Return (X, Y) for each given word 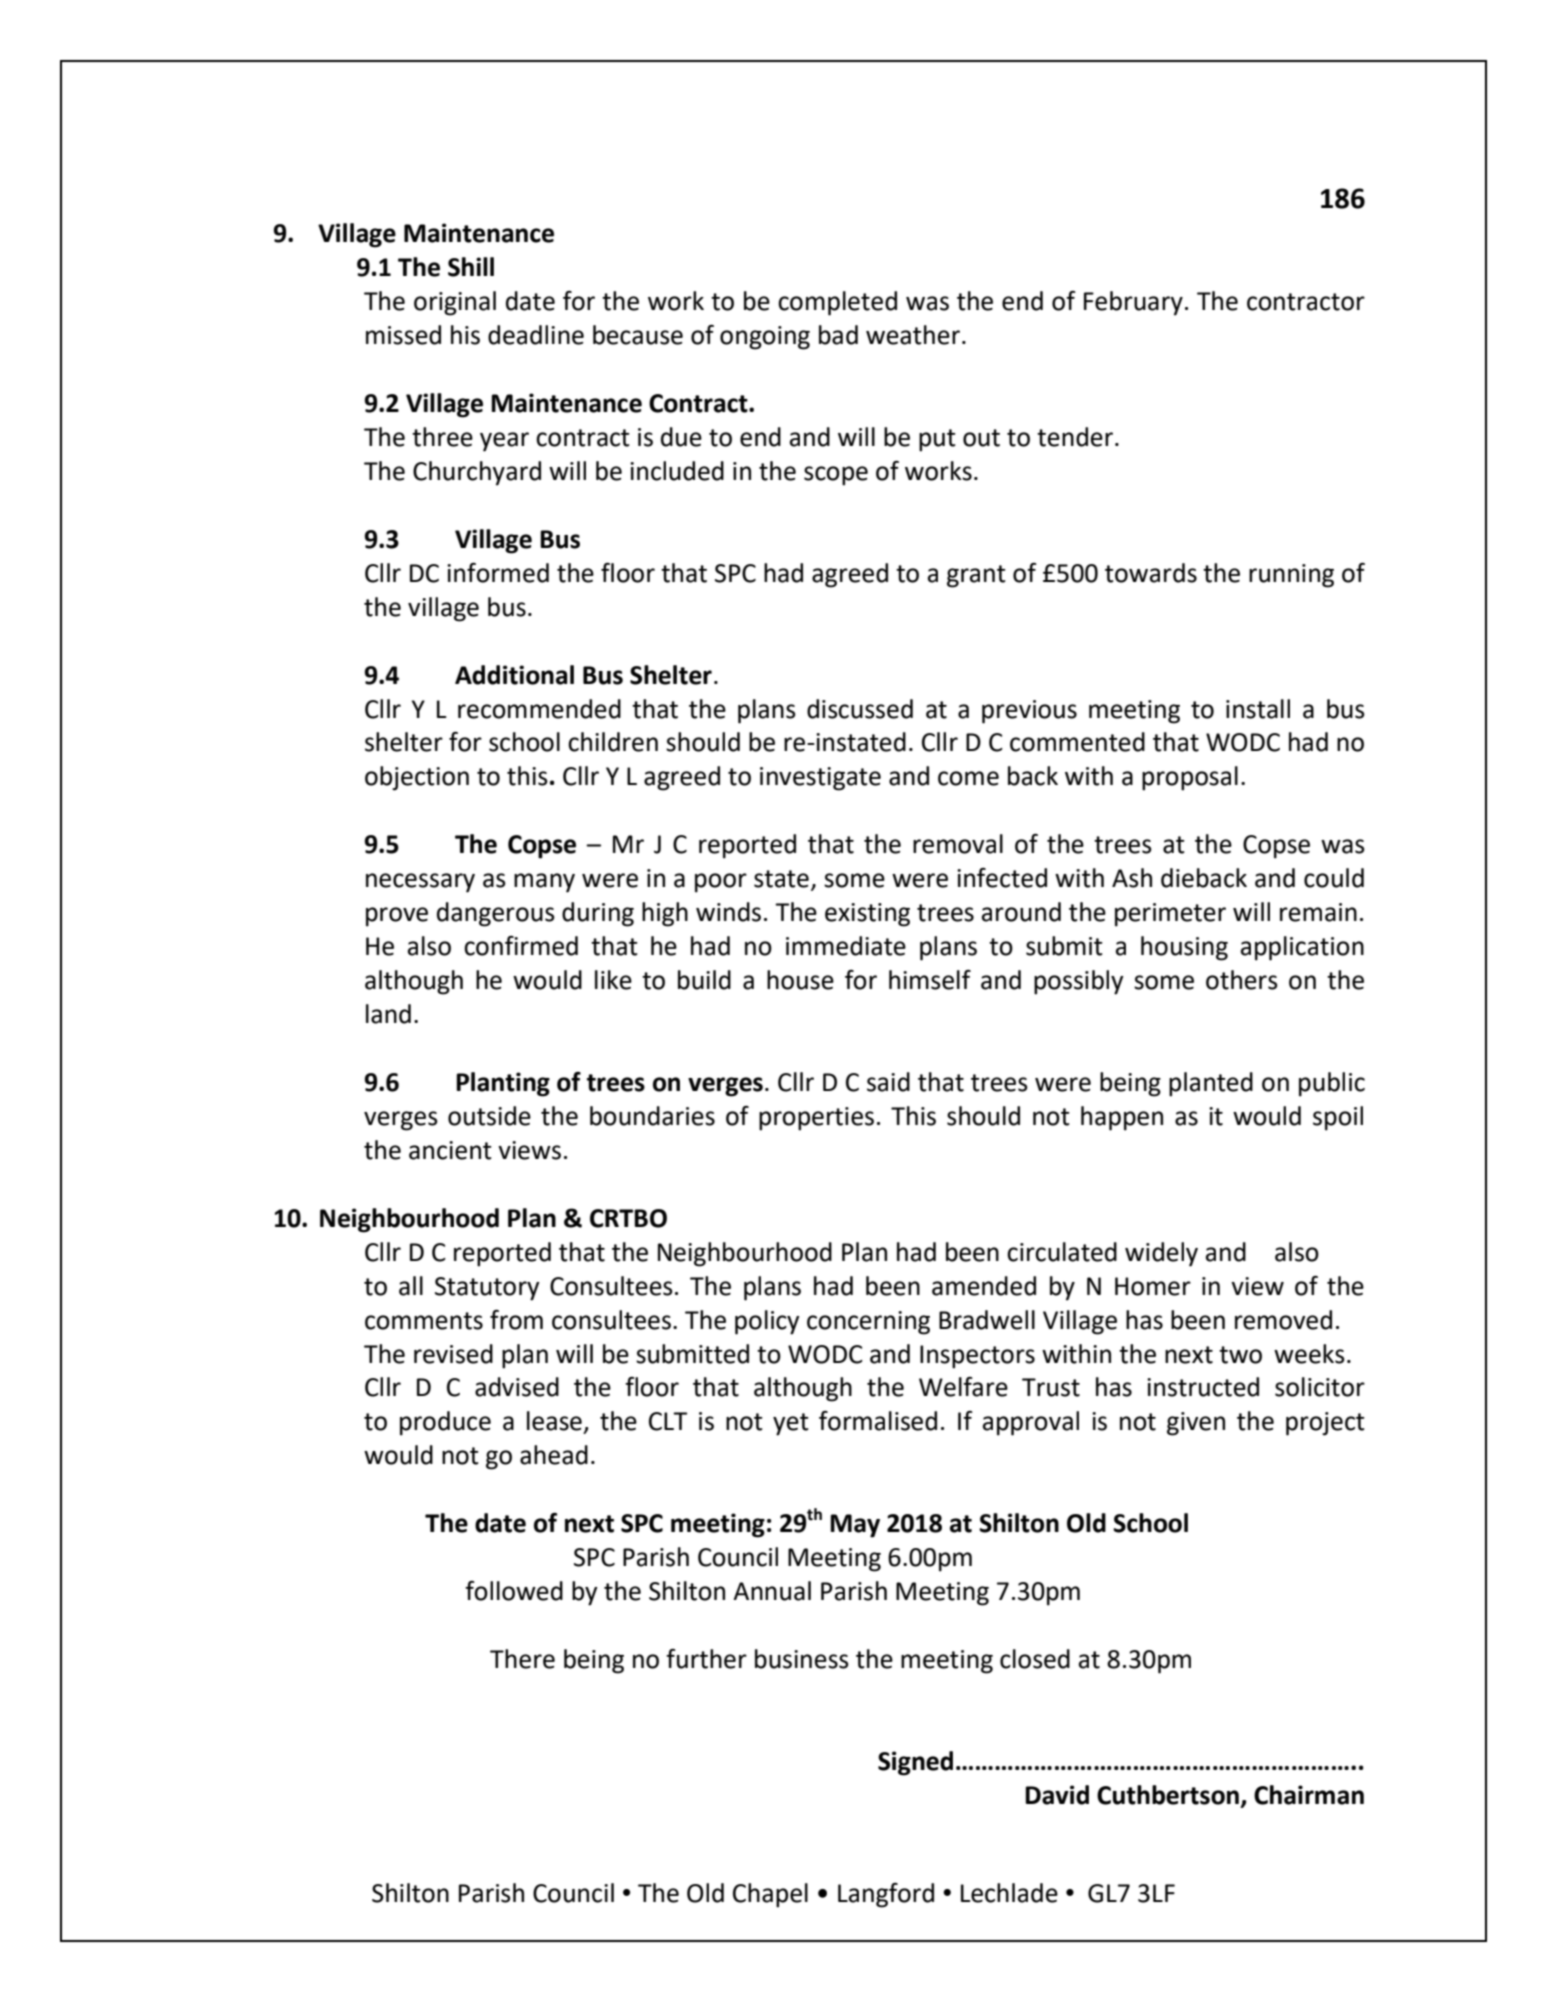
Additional (514, 675)
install (1258, 709)
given (1196, 1424)
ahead (554, 1455)
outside (489, 1116)
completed (837, 303)
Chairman (1309, 1795)
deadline (536, 335)
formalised (878, 1421)
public (1332, 1084)
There (522, 1659)
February (1133, 303)
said (888, 1082)
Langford (886, 1895)
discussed (860, 709)
